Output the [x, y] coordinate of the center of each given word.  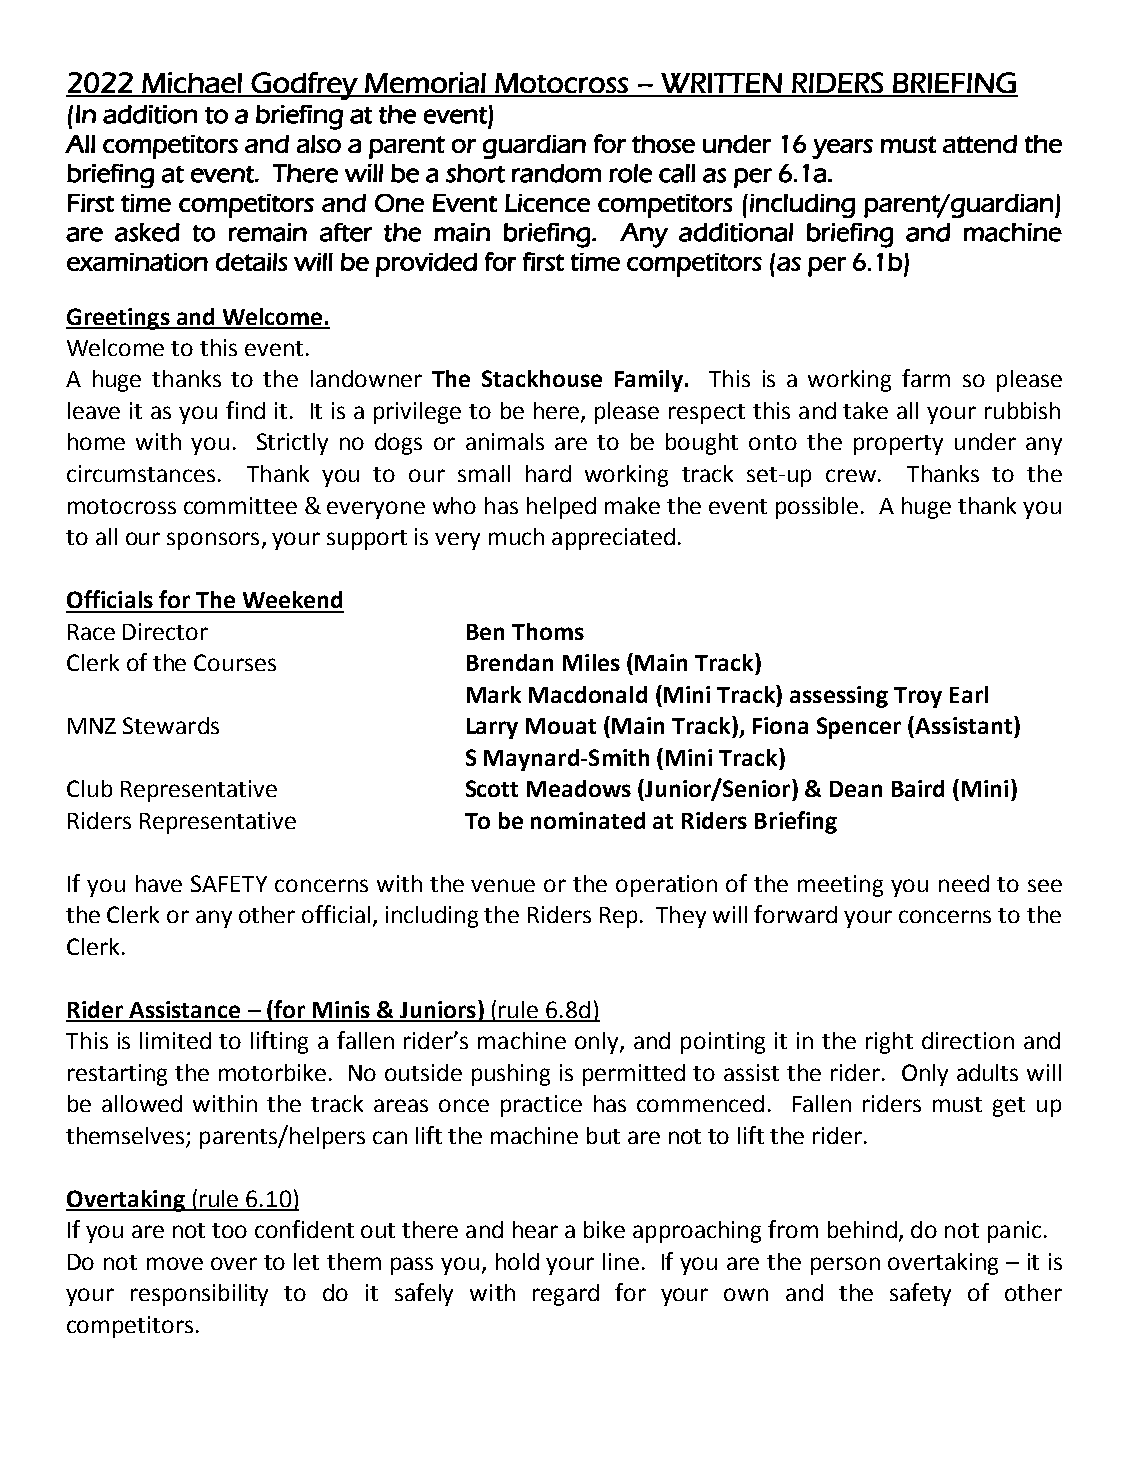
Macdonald [588, 694]
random [556, 173]
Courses [235, 662]
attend [980, 144]
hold [517, 1261]
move [175, 1263]
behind [862, 1229]
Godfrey [304, 86]
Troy [918, 697]
